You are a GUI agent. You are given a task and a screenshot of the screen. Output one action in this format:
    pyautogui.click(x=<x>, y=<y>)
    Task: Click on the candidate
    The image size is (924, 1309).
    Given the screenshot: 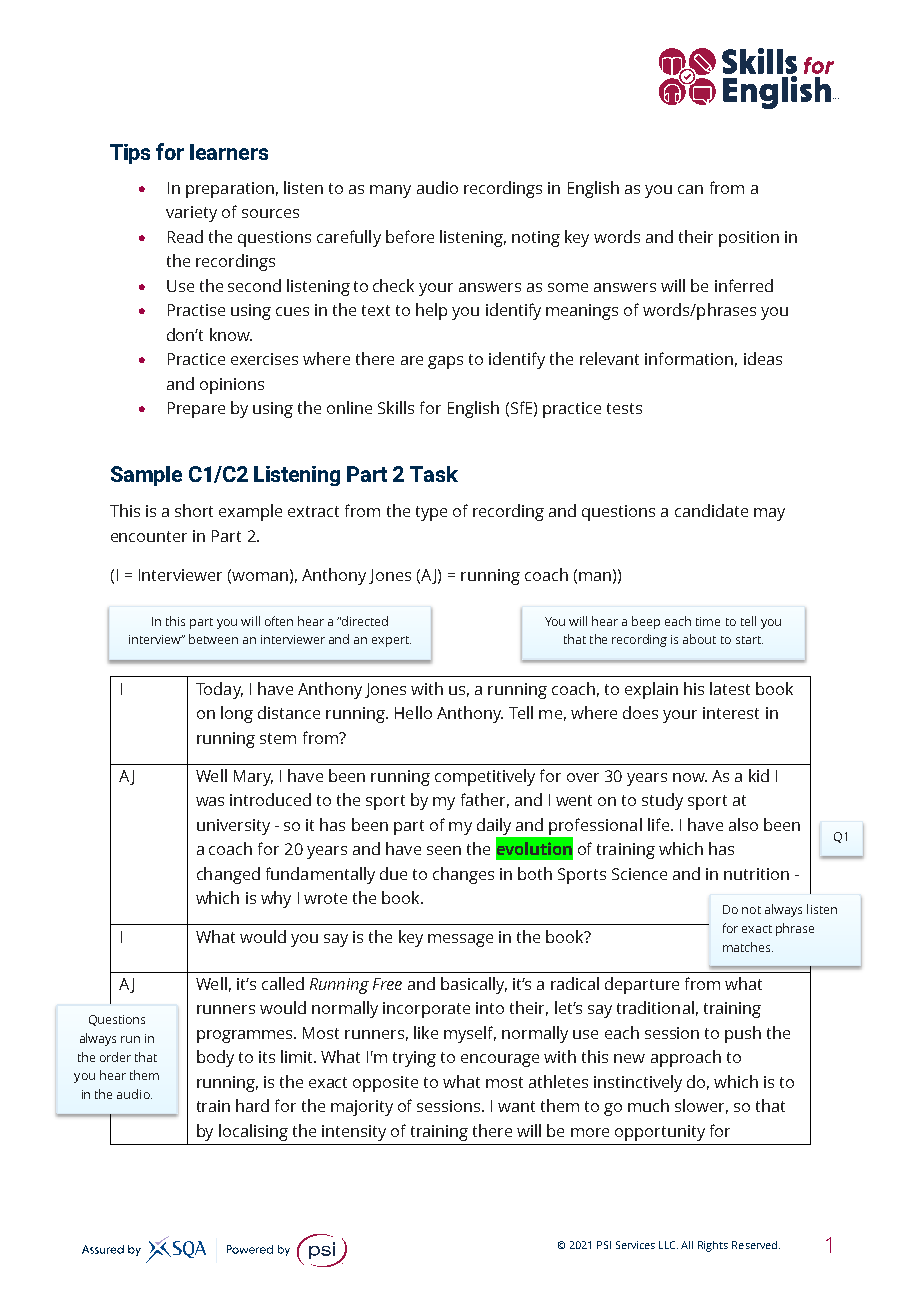 What is the action you would take?
    pyautogui.click(x=711, y=510)
